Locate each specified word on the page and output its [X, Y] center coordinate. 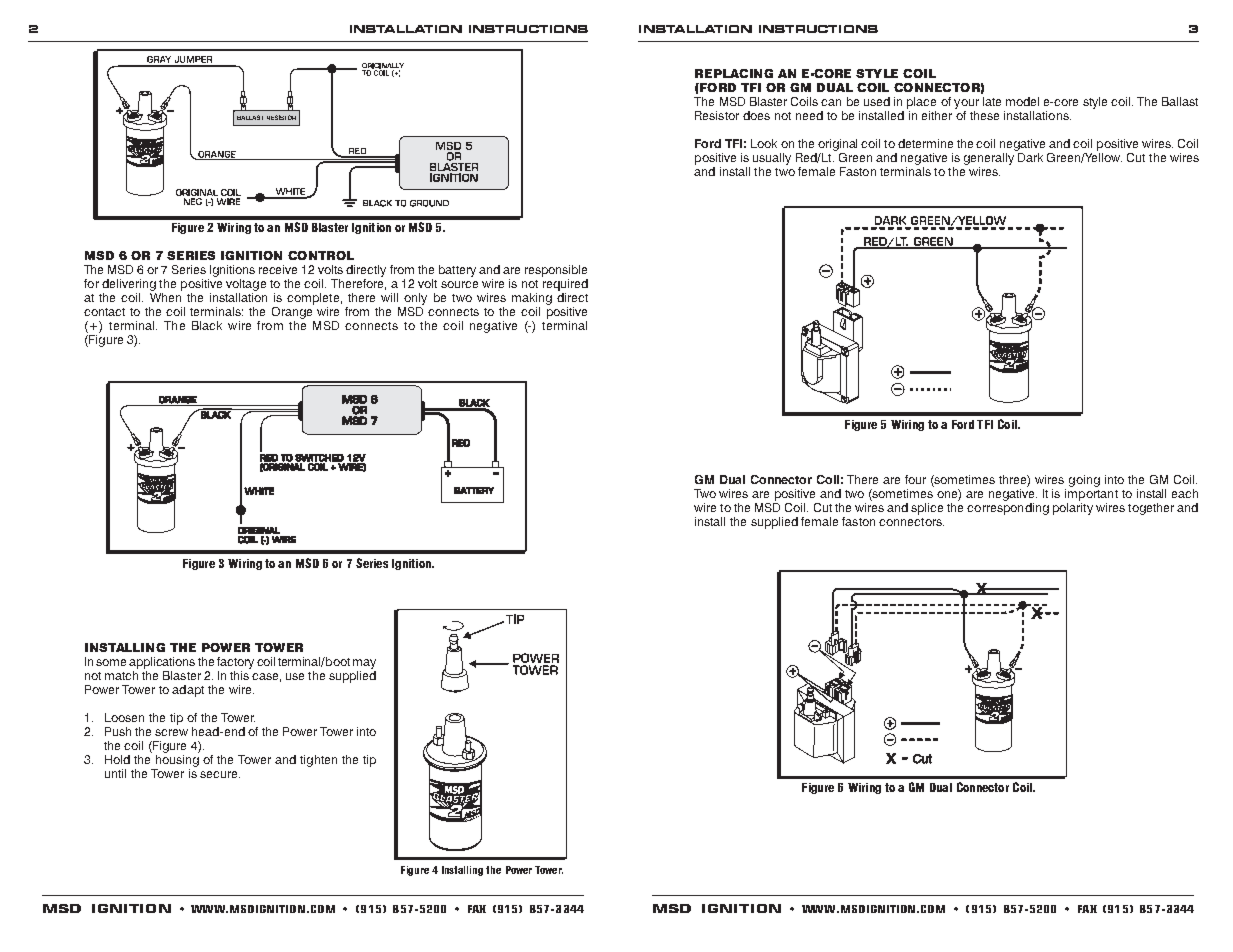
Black [207, 325]
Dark [1030, 157]
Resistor [717, 115]
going [1084, 481]
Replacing [734, 73]
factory [235, 663]
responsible [556, 271]
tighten [318, 761]
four [915, 479]
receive [278, 269]
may [364, 664]
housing [177, 761]
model [1022, 101]
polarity [1073, 509]
